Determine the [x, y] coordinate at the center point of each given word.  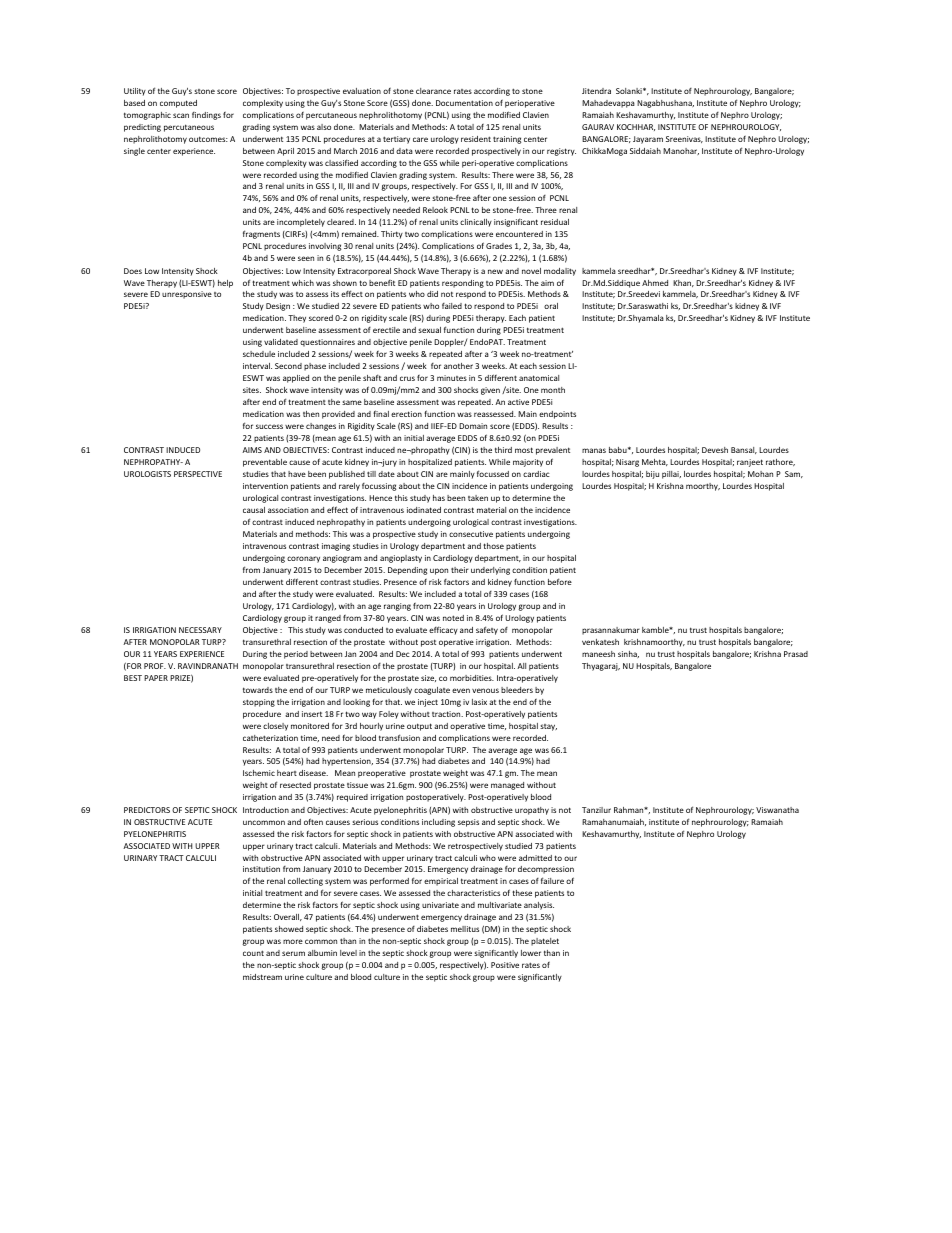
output [419, 727]
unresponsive [187, 295]
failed [452, 306]
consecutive [471, 534]
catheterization [270, 738]
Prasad [796, 654]
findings [206, 116]
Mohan [760, 474]
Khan [683, 283]
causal [254, 510]
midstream [262, 977]
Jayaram [648, 140]
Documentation [464, 103]
